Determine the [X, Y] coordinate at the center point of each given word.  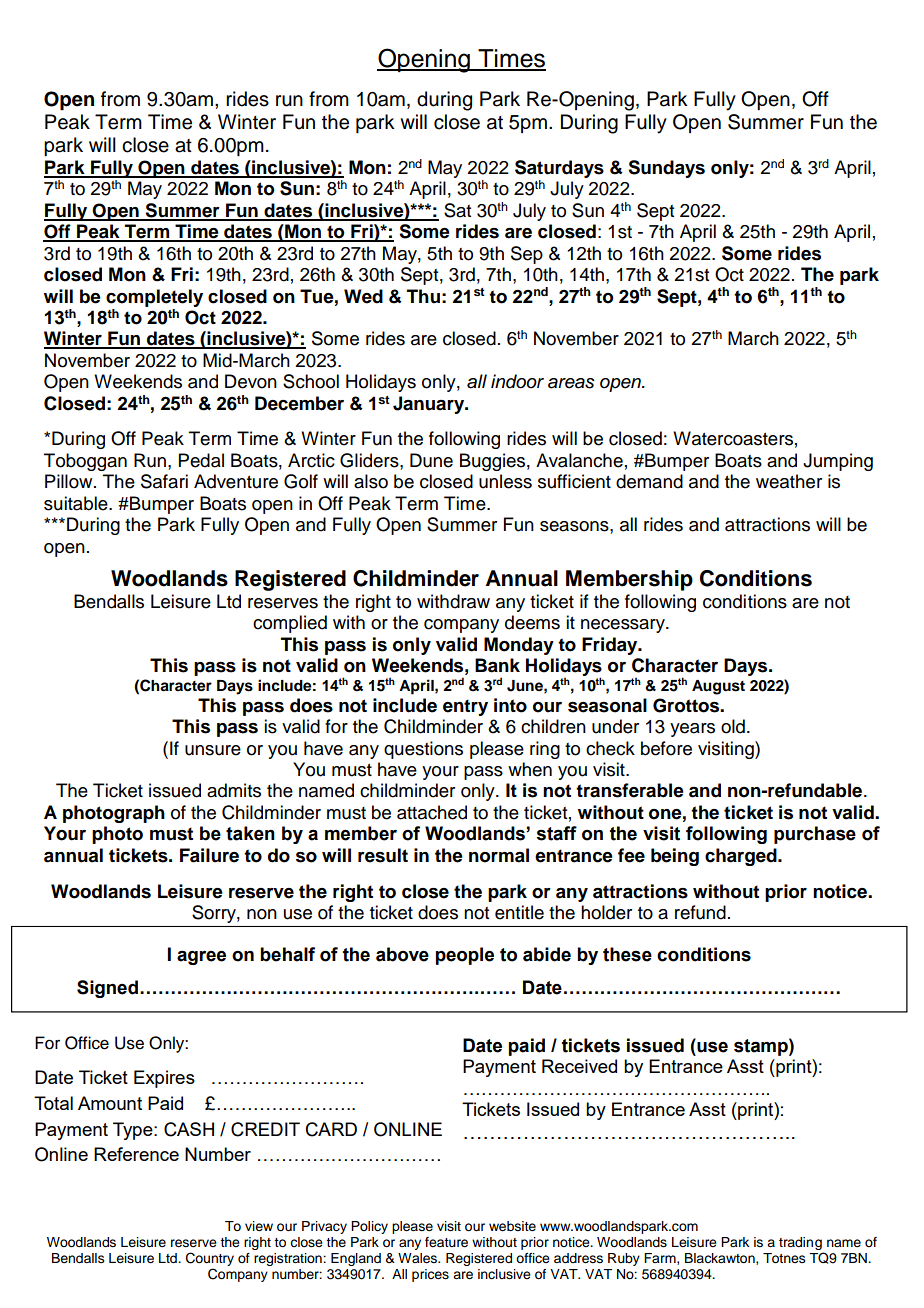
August [718, 687]
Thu [423, 296]
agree [201, 957]
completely [154, 298]
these [627, 954]
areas [571, 383]
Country [210, 1260]
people [465, 956]
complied [290, 624]
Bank [497, 665]
